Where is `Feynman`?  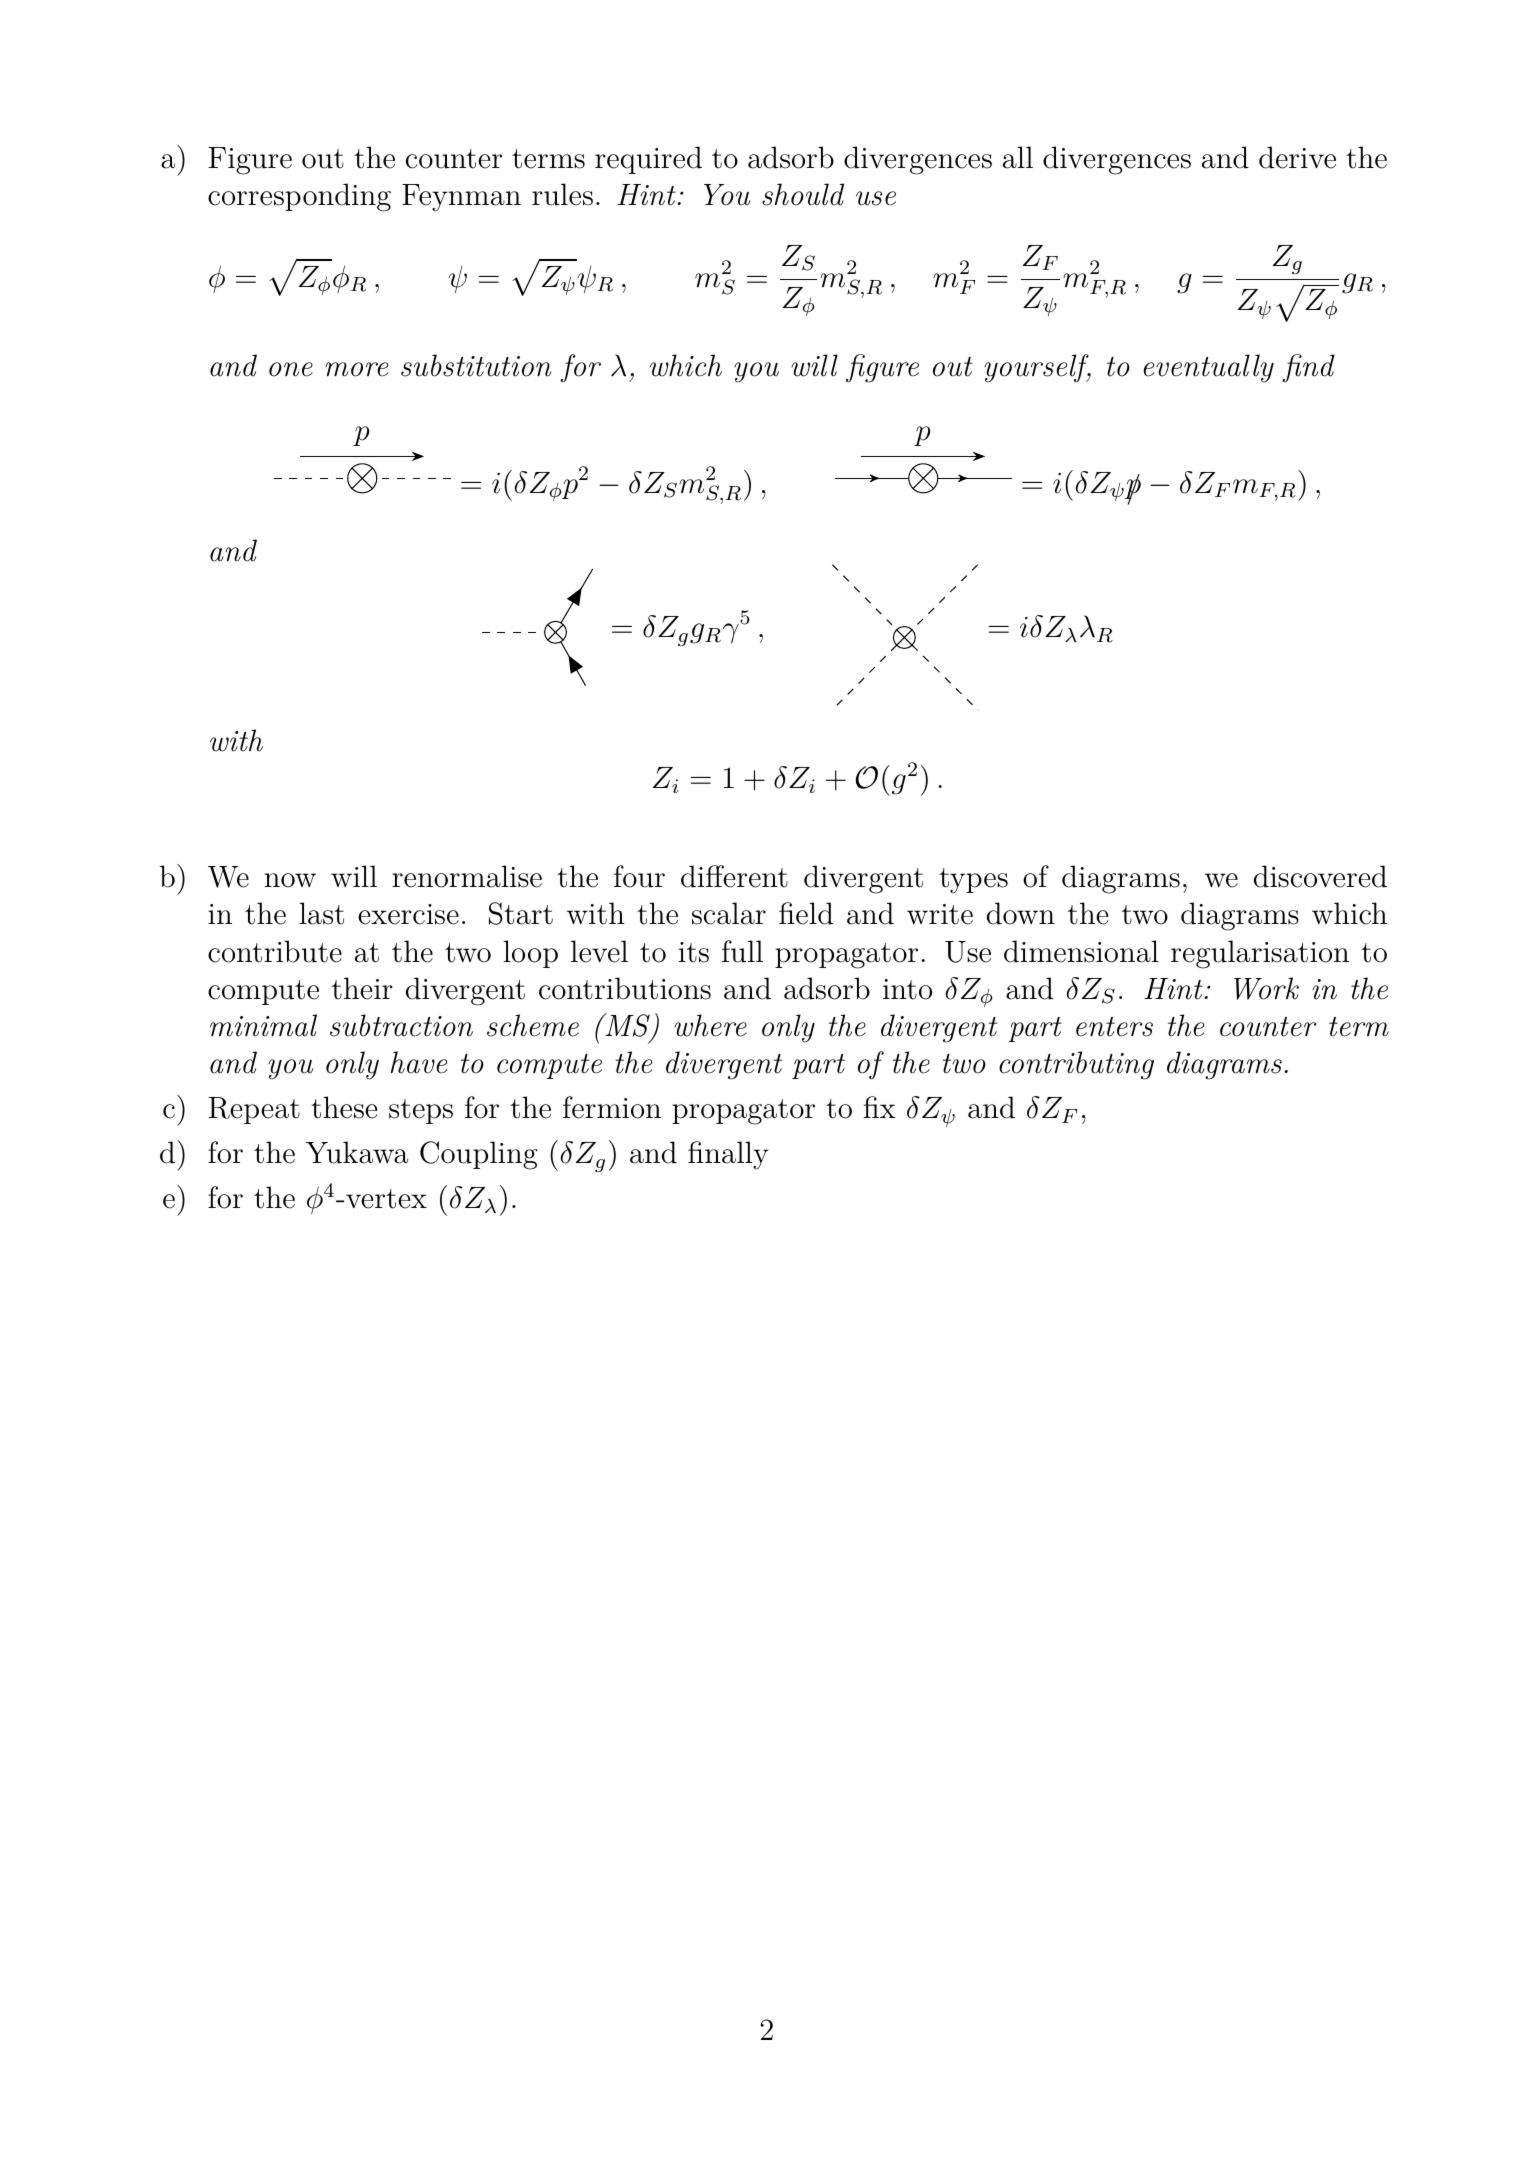 Feynman is located at coordinates (461, 198).
